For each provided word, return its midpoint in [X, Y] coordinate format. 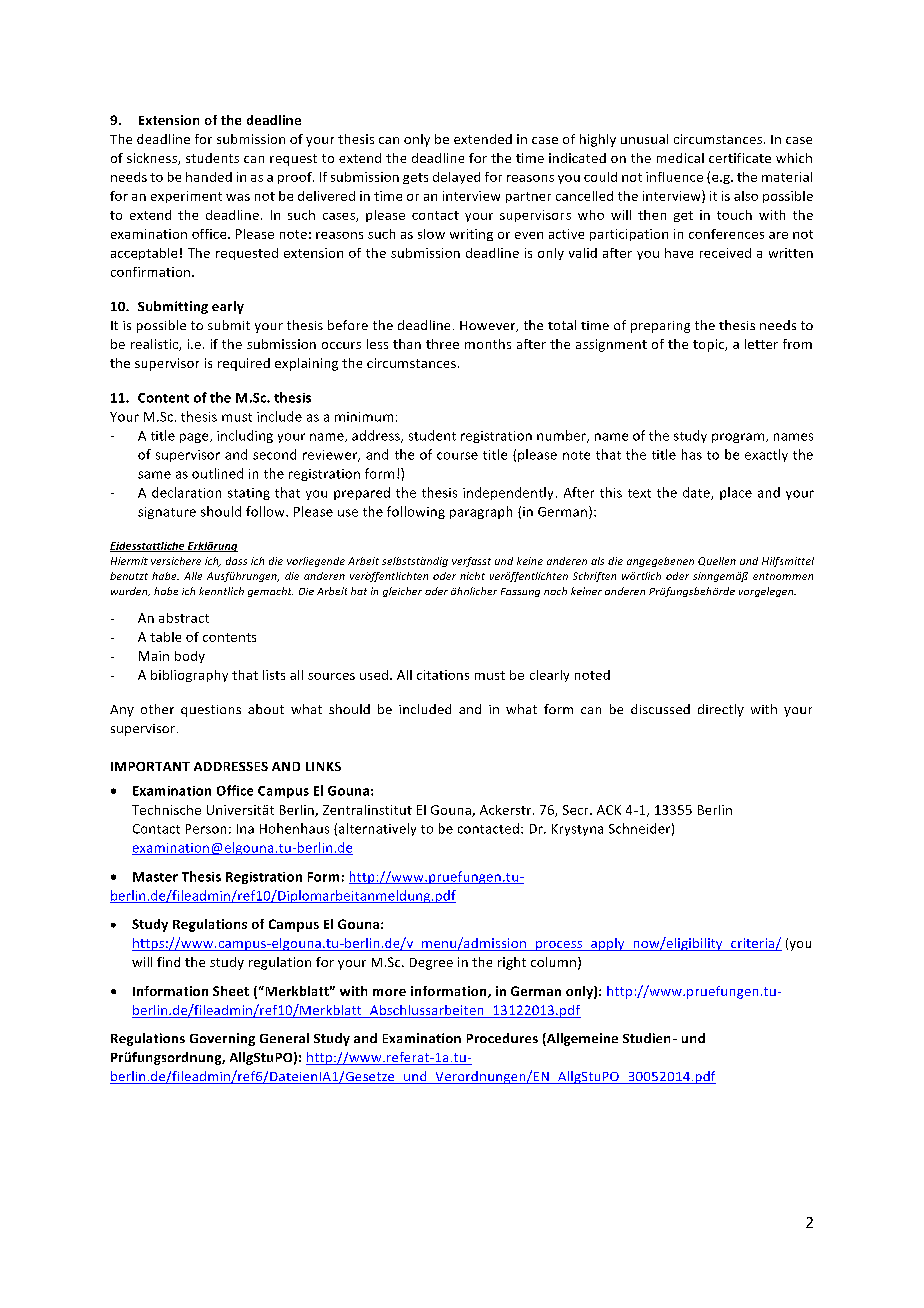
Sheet [231, 991]
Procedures [502, 1038]
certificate [740, 158]
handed [209, 177]
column [553, 962]
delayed [456, 178]
